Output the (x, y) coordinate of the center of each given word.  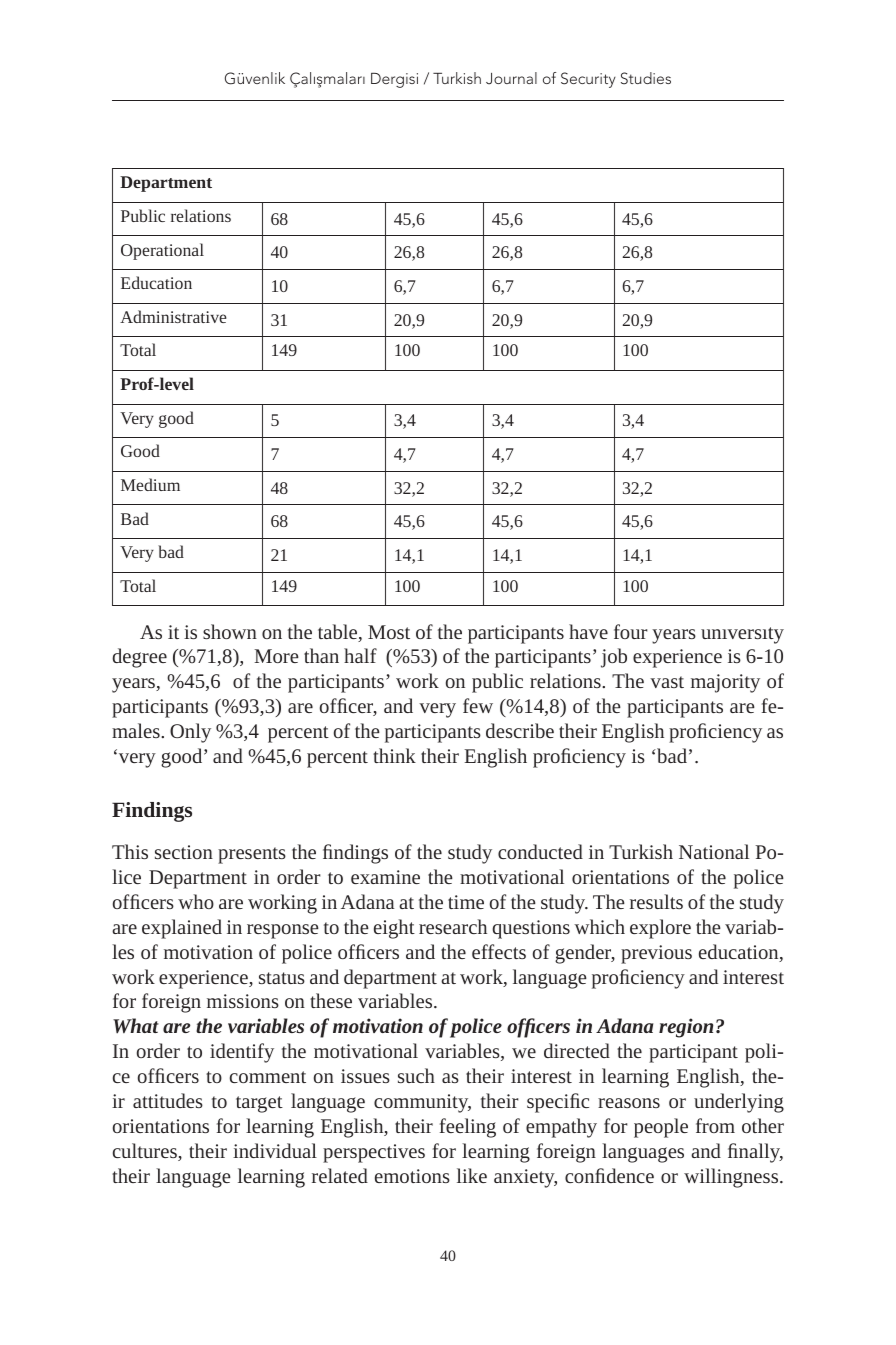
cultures (146, 1152)
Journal (511, 78)
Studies (646, 78)
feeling (468, 1128)
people (661, 1128)
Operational (162, 251)
